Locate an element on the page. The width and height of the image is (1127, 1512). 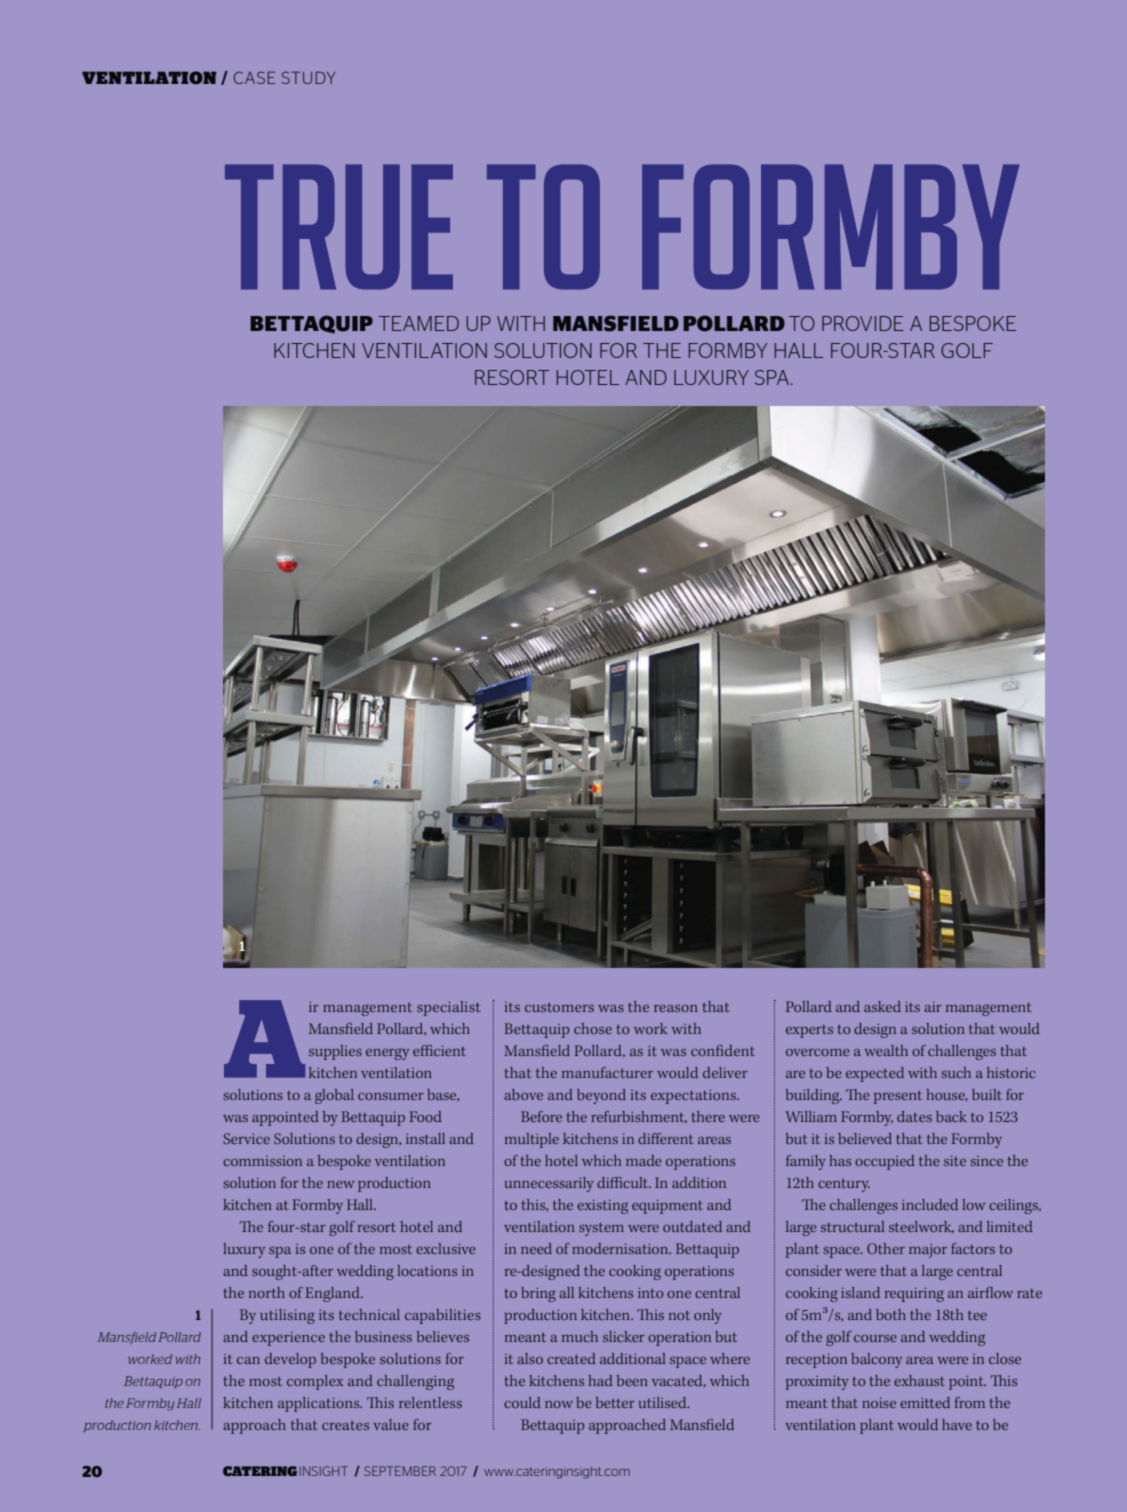
asked is located at coordinates (882, 1006).
